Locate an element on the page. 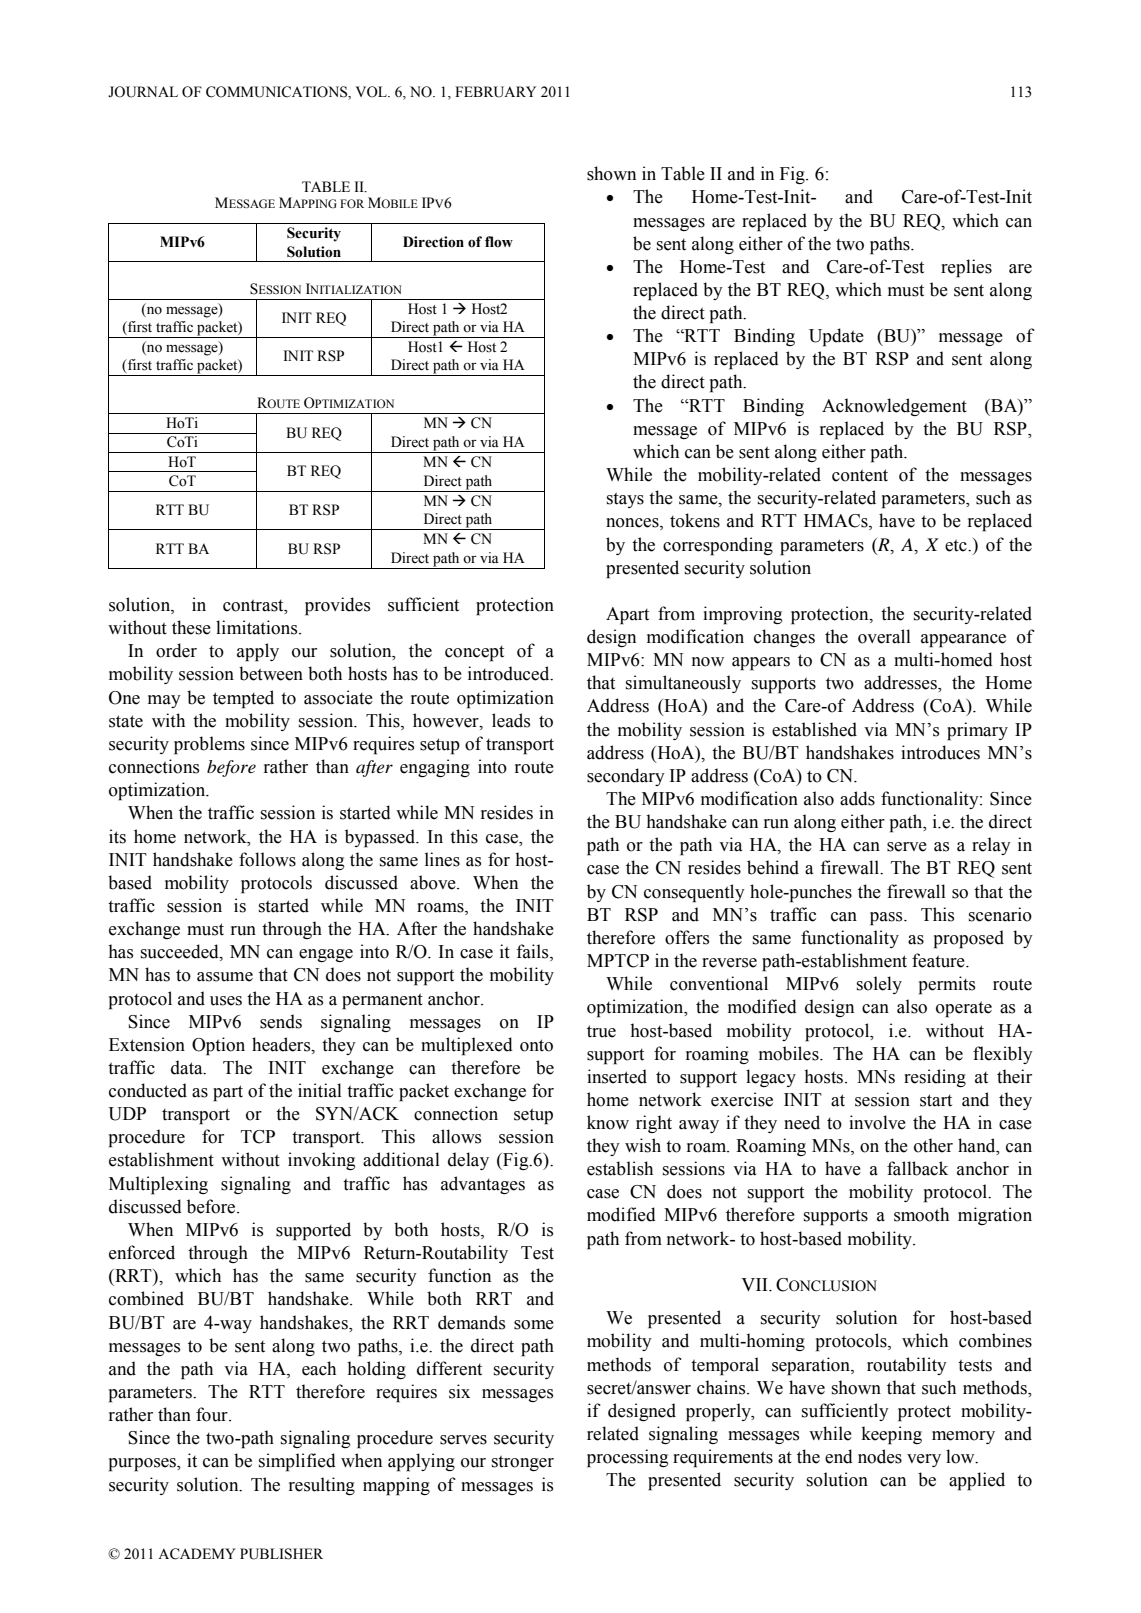  secondary is located at coordinates (626, 777).
